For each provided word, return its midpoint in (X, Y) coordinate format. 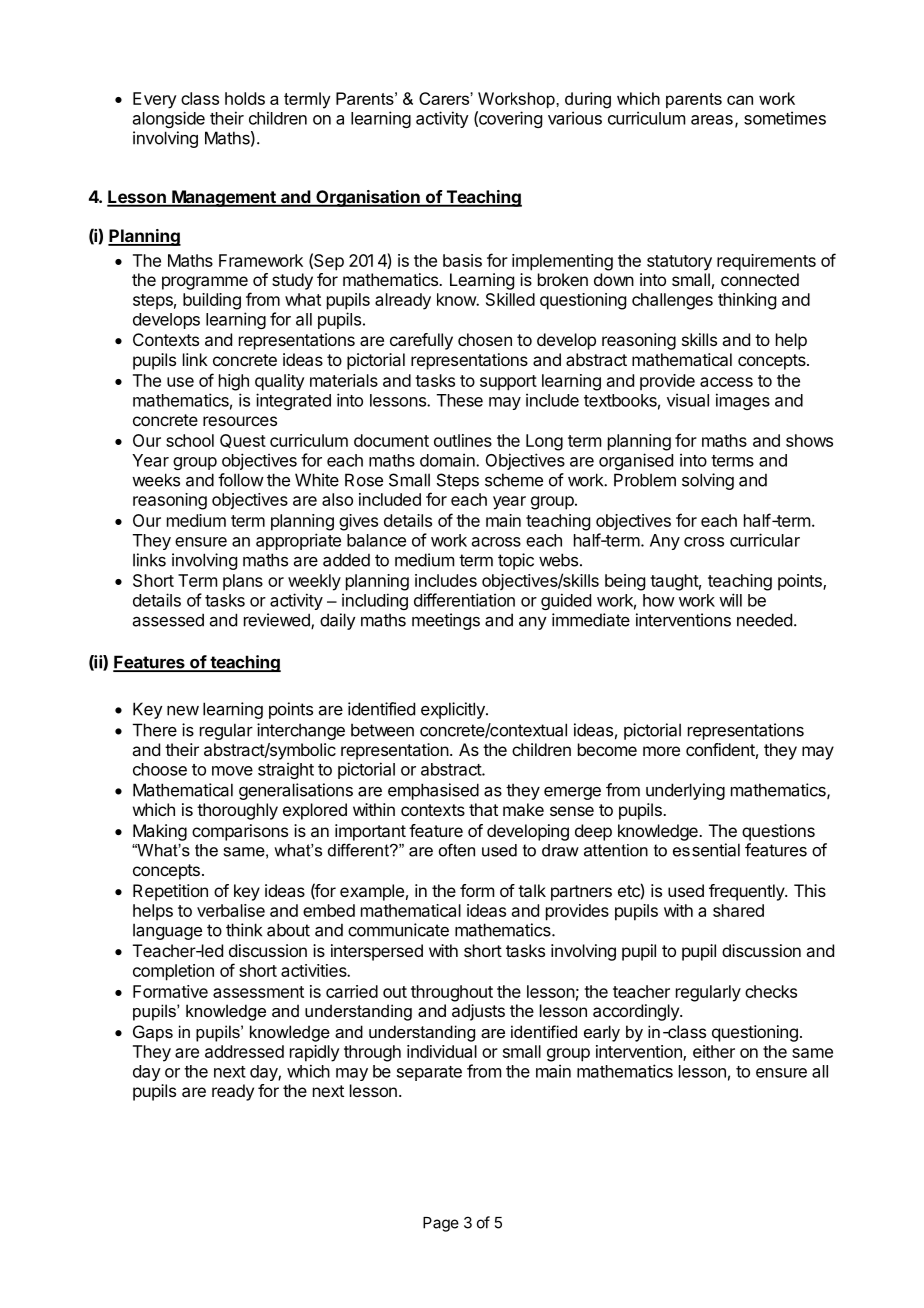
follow (241, 480)
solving (708, 481)
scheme (514, 480)
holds (245, 98)
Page (441, 1224)
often (457, 850)
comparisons (240, 832)
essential (706, 850)
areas (712, 120)
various (575, 118)
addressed (244, 1051)
